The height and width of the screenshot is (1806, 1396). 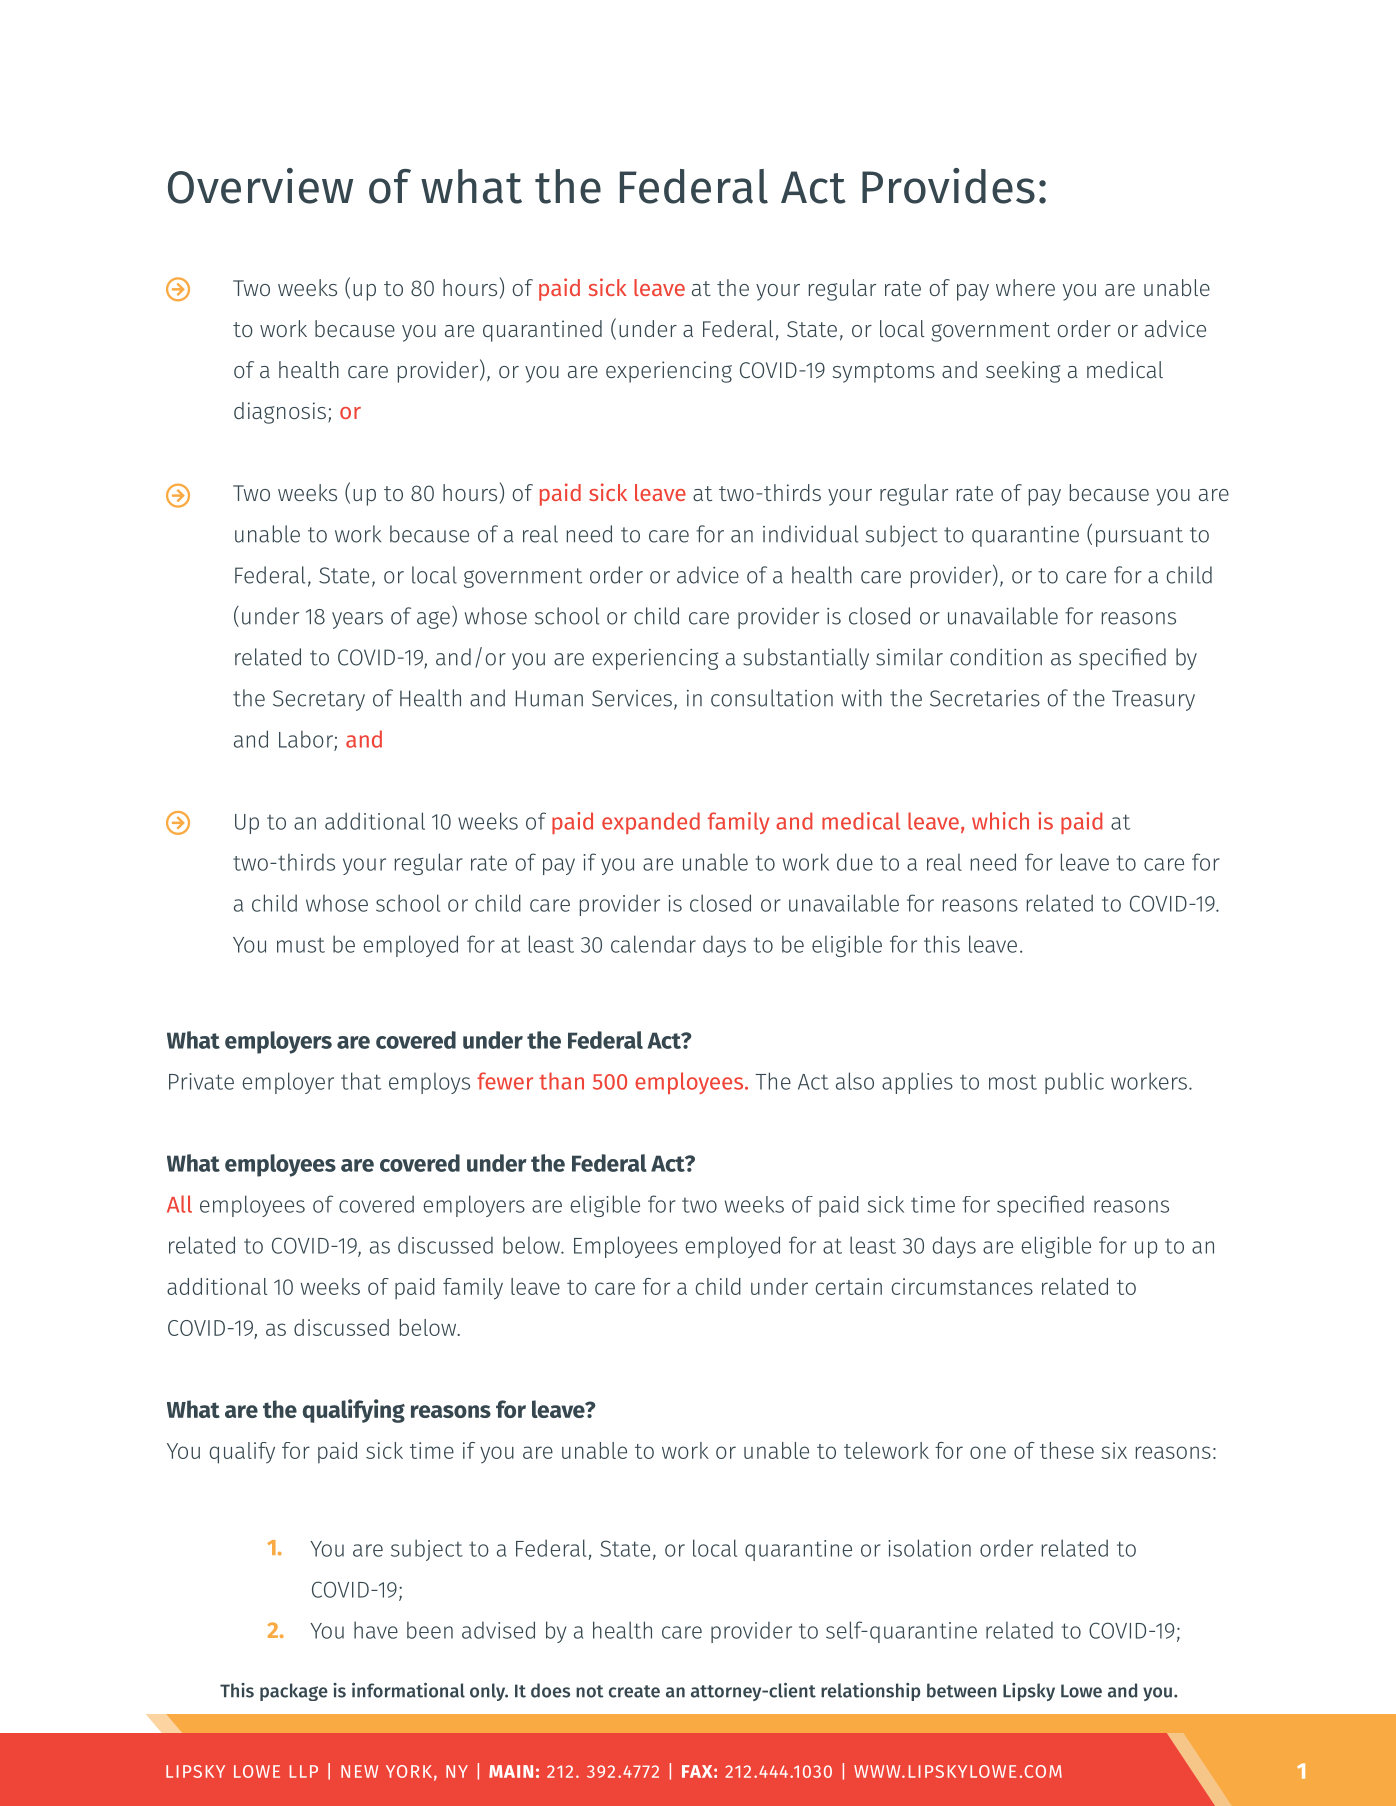 What do you see at coordinates (849, 1286) in the screenshot?
I see `certain` at bounding box center [849, 1286].
